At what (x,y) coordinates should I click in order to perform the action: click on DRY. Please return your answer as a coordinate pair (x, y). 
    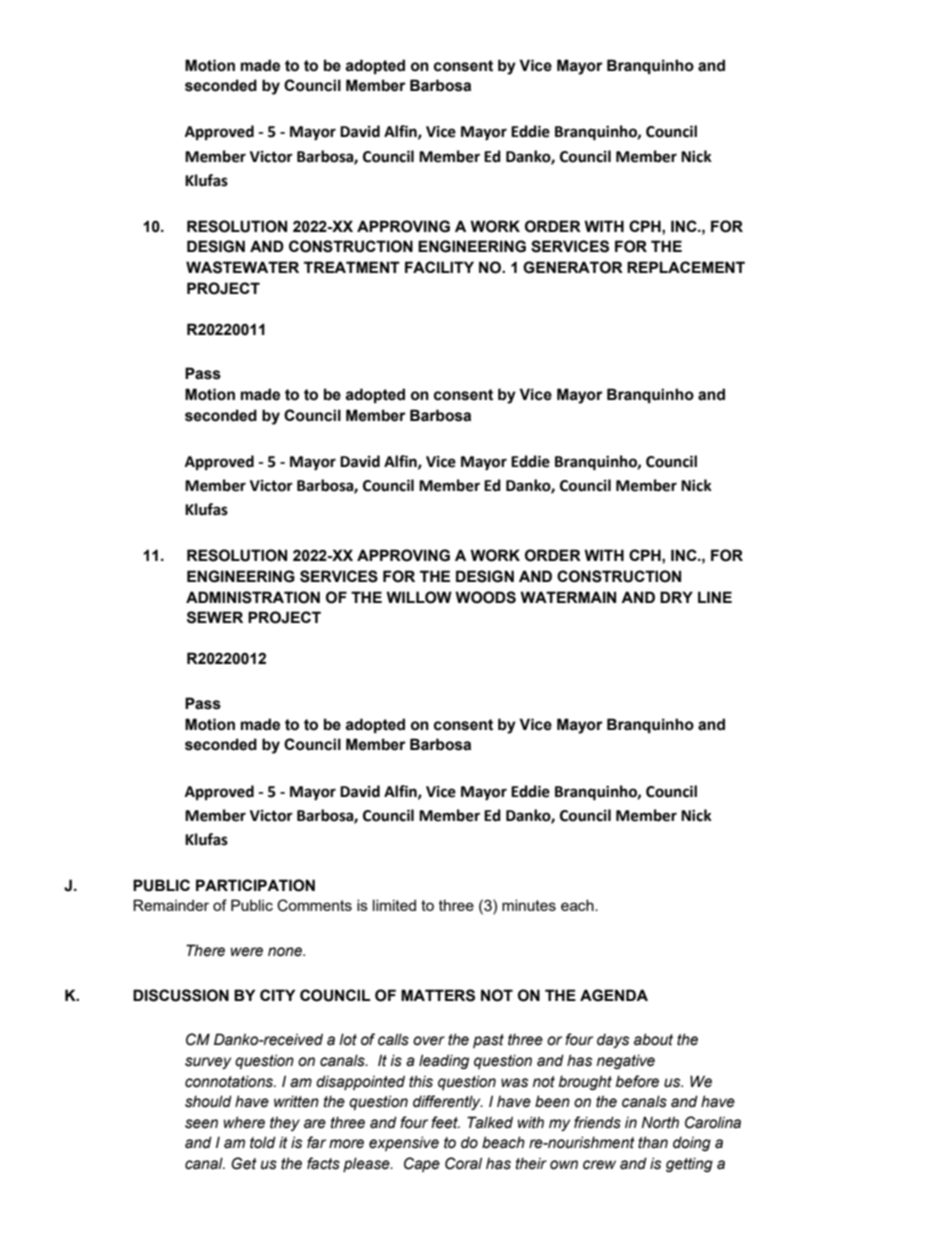
    Looking at the image, I should click on (676, 597).
